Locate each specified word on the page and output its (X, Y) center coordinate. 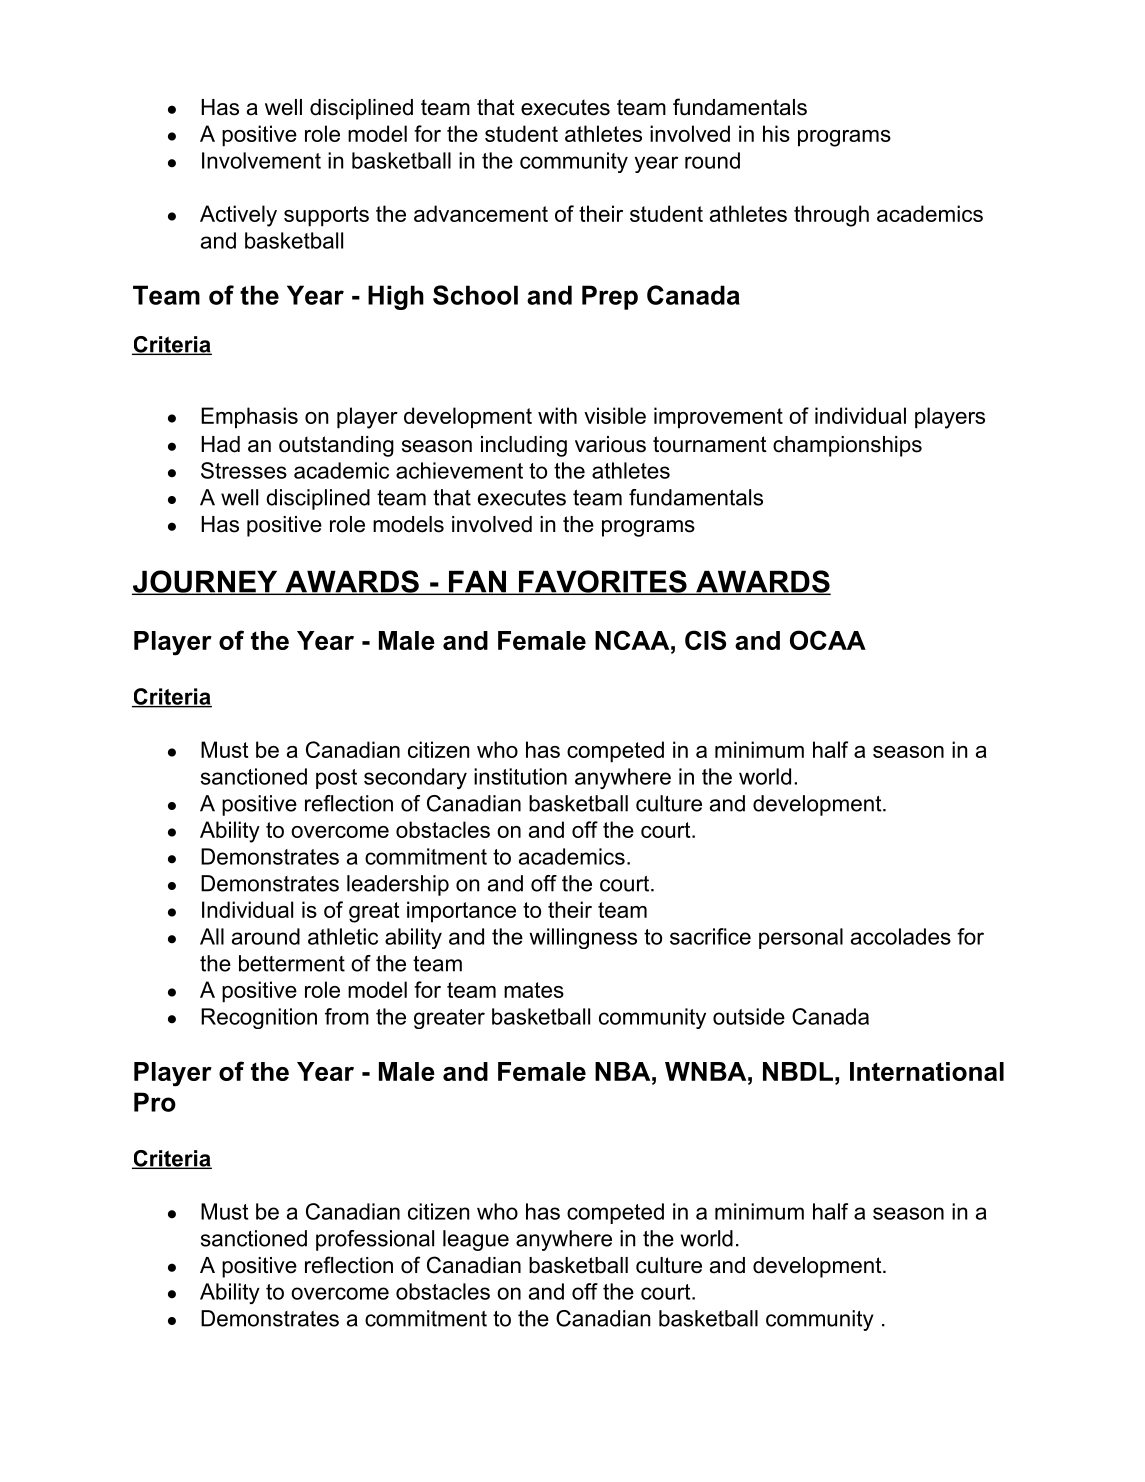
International (927, 1071)
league (476, 1240)
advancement (481, 213)
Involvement (261, 160)
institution (520, 776)
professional (375, 1240)
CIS (705, 640)
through (831, 216)
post (336, 779)
